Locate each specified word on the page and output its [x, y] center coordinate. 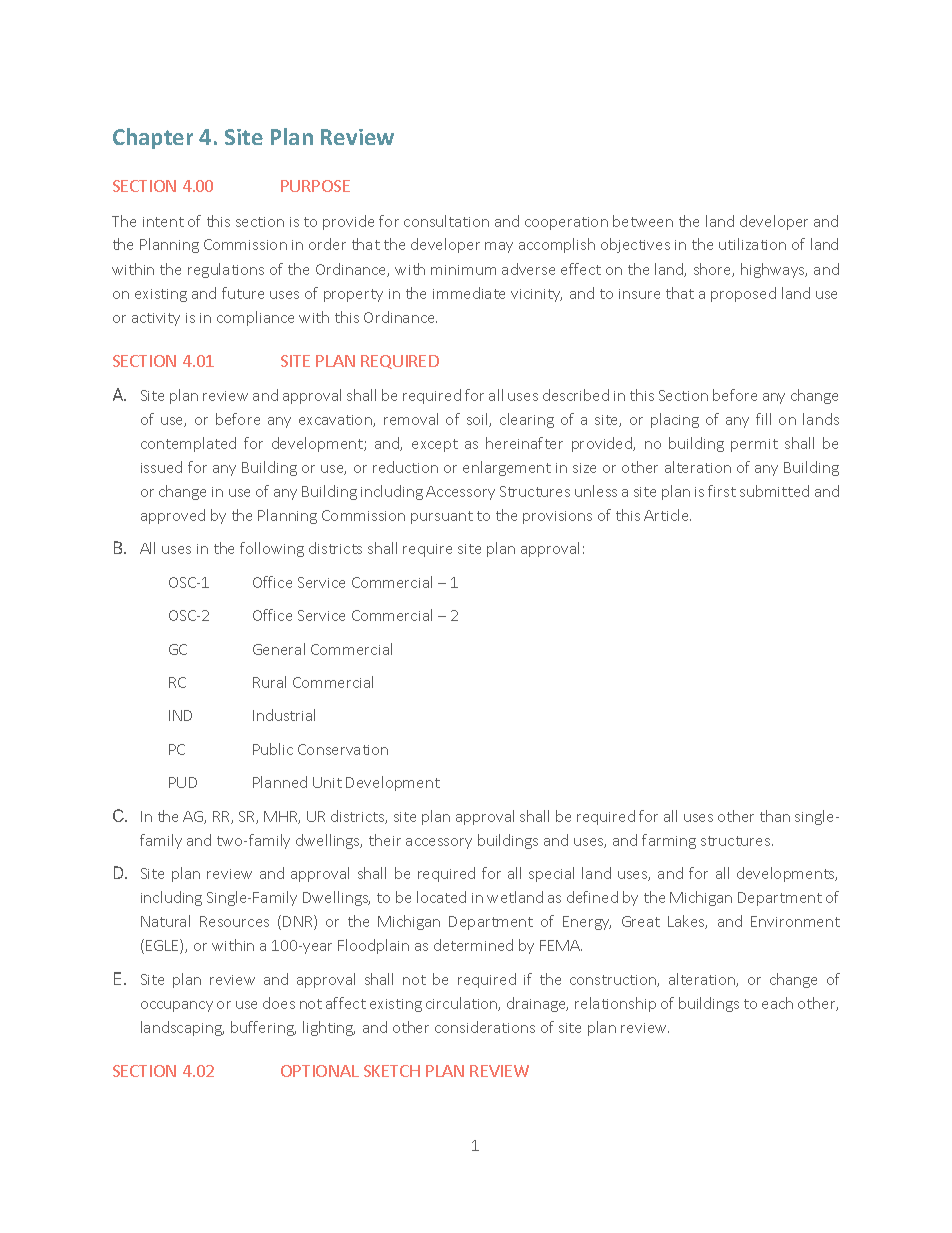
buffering [263, 1028]
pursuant [442, 517]
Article [667, 515]
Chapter [153, 138]
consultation [446, 221]
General [279, 649]
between [643, 221]
